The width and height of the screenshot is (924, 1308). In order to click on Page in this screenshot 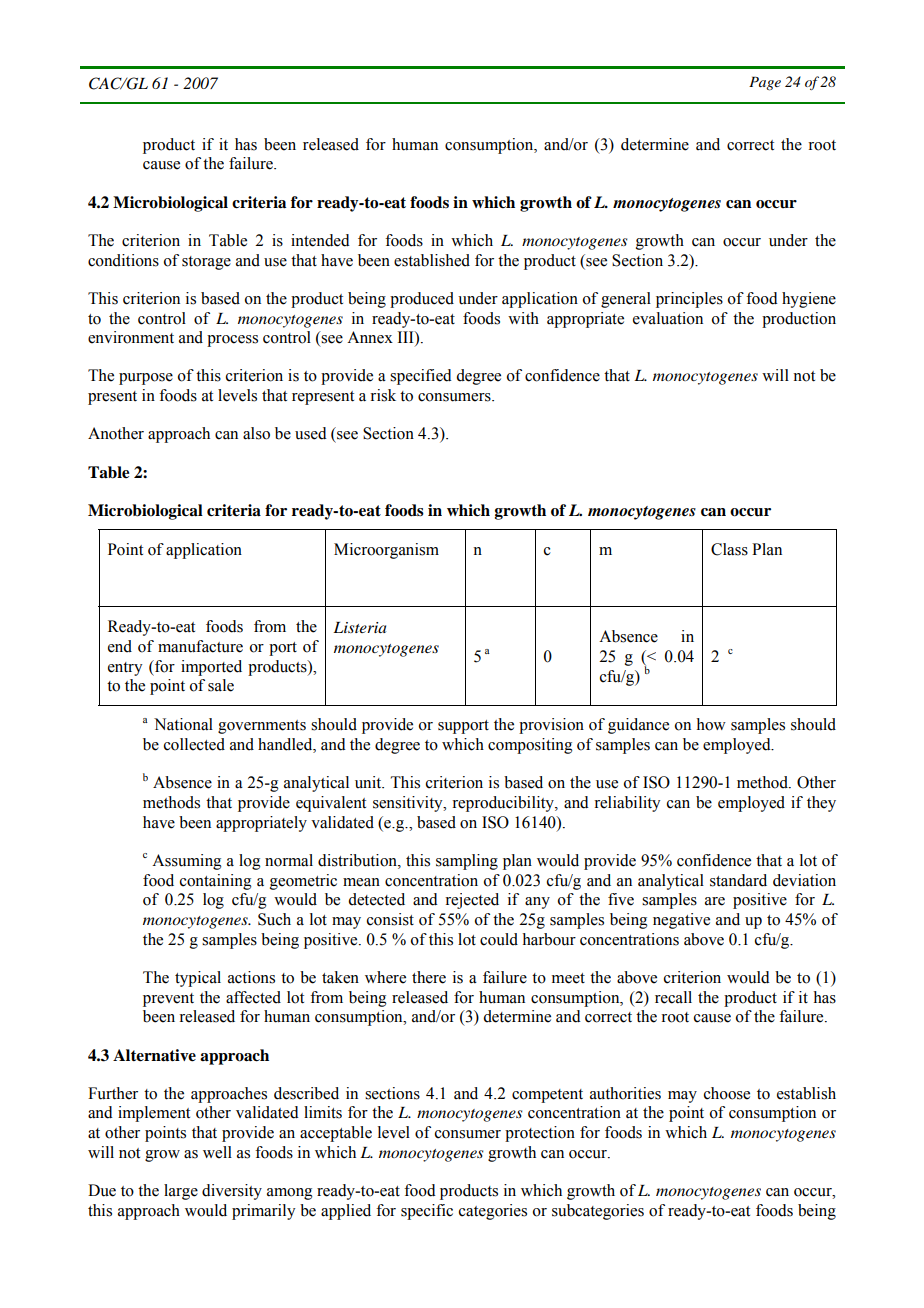, I will do `click(765, 83)`.
